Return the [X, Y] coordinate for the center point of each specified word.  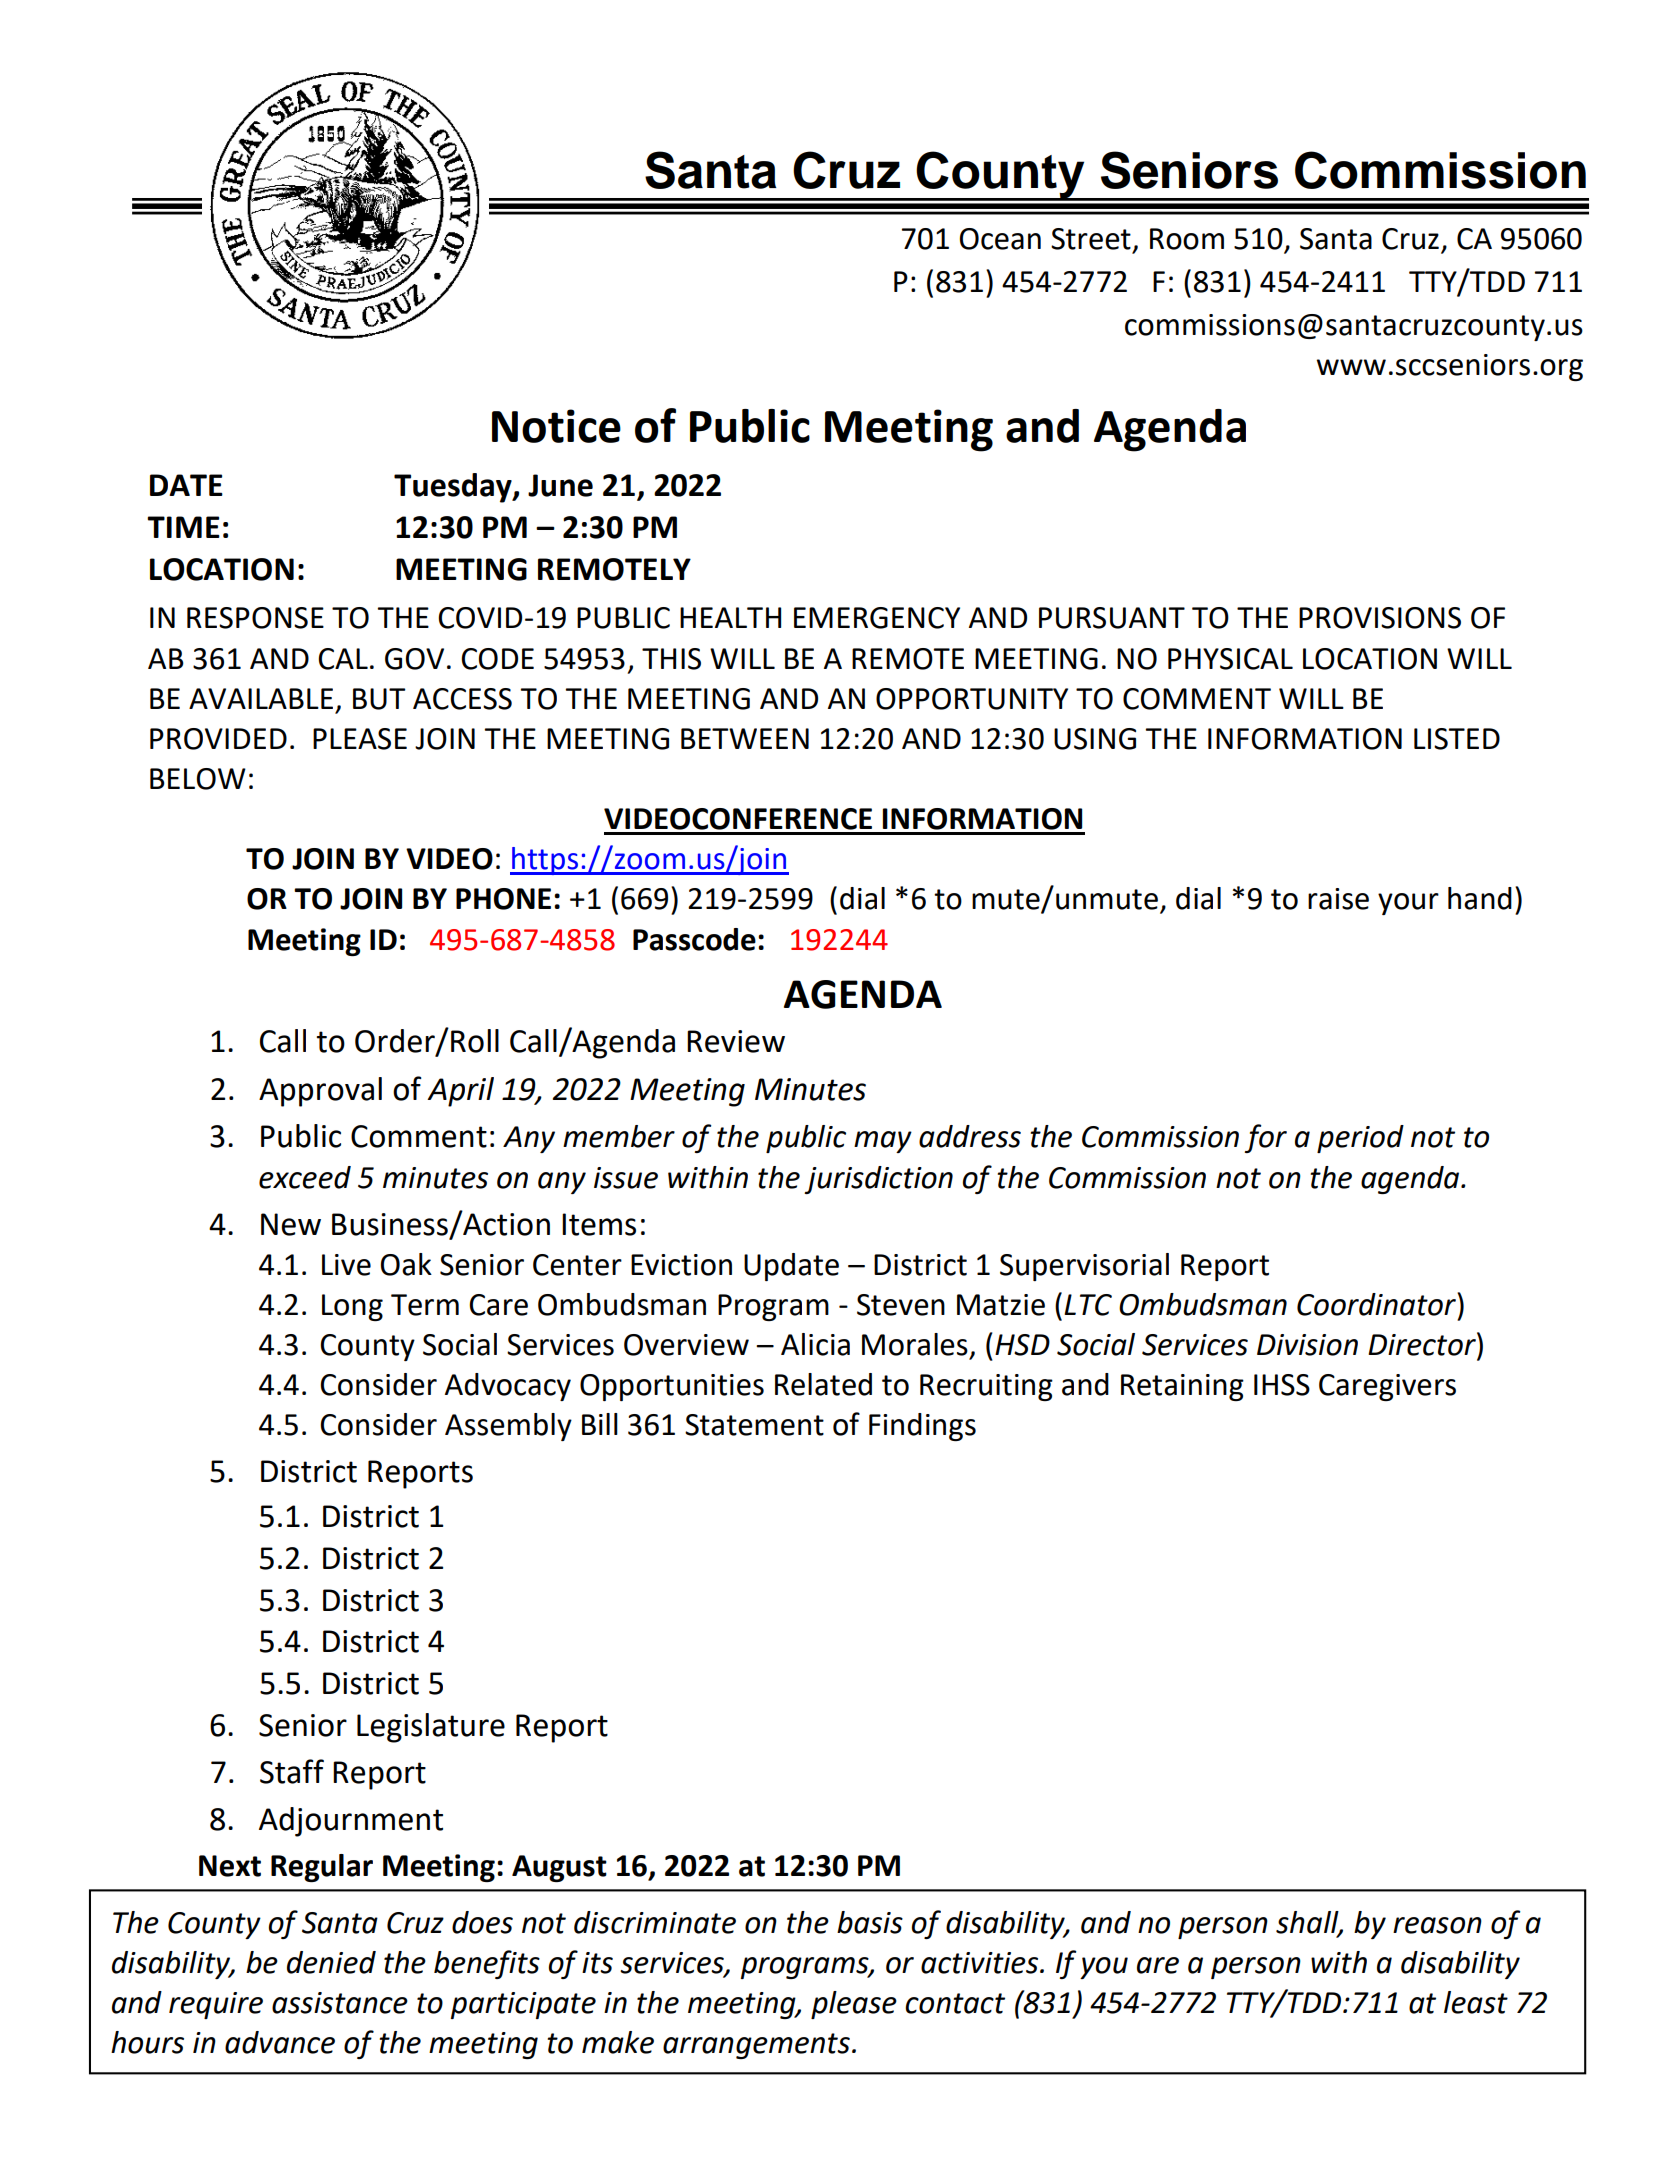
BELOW [198, 779]
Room [1187, 239]
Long [352, 1307]
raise [1338, 899]
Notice [556, 426]
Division [1307, 1345]
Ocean [1000, 239]
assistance [340, 2003]
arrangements [756, 2046]
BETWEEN [745, 738]
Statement [754, 1425]
